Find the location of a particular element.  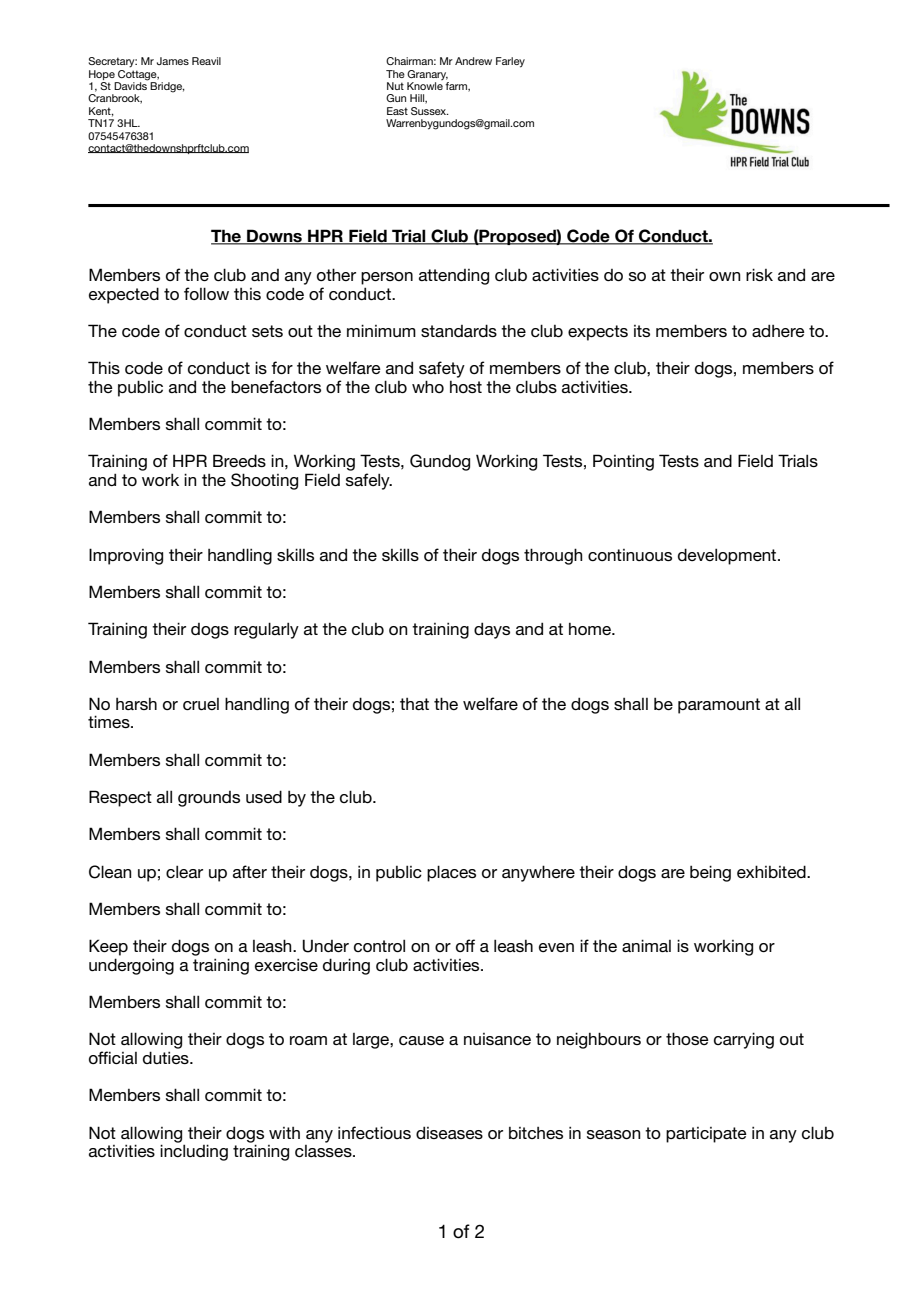

Breeds is located at coordinates (239, 460).
